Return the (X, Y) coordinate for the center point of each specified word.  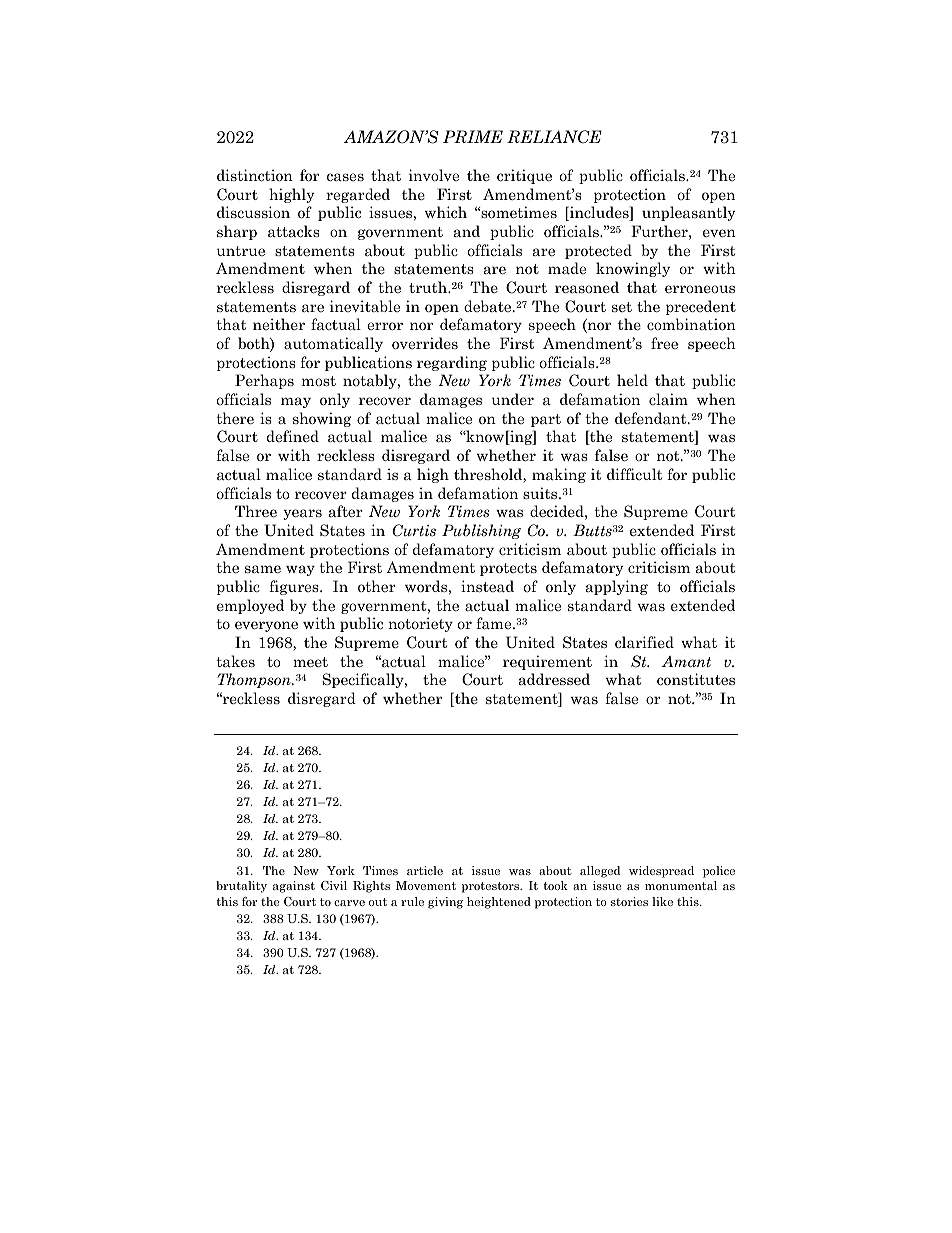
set (622, 307)
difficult (634, 474)
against (294, 887)
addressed (554, 679)
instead (487, 586)
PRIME (473, 136)
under (513, 399)
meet (310, 662)
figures (295, 587)
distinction (255, 175)
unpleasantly (689, 213)
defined (293, 436)
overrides (425, 343)
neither (279, 324)
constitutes (696, 679)
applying (617, 587)
